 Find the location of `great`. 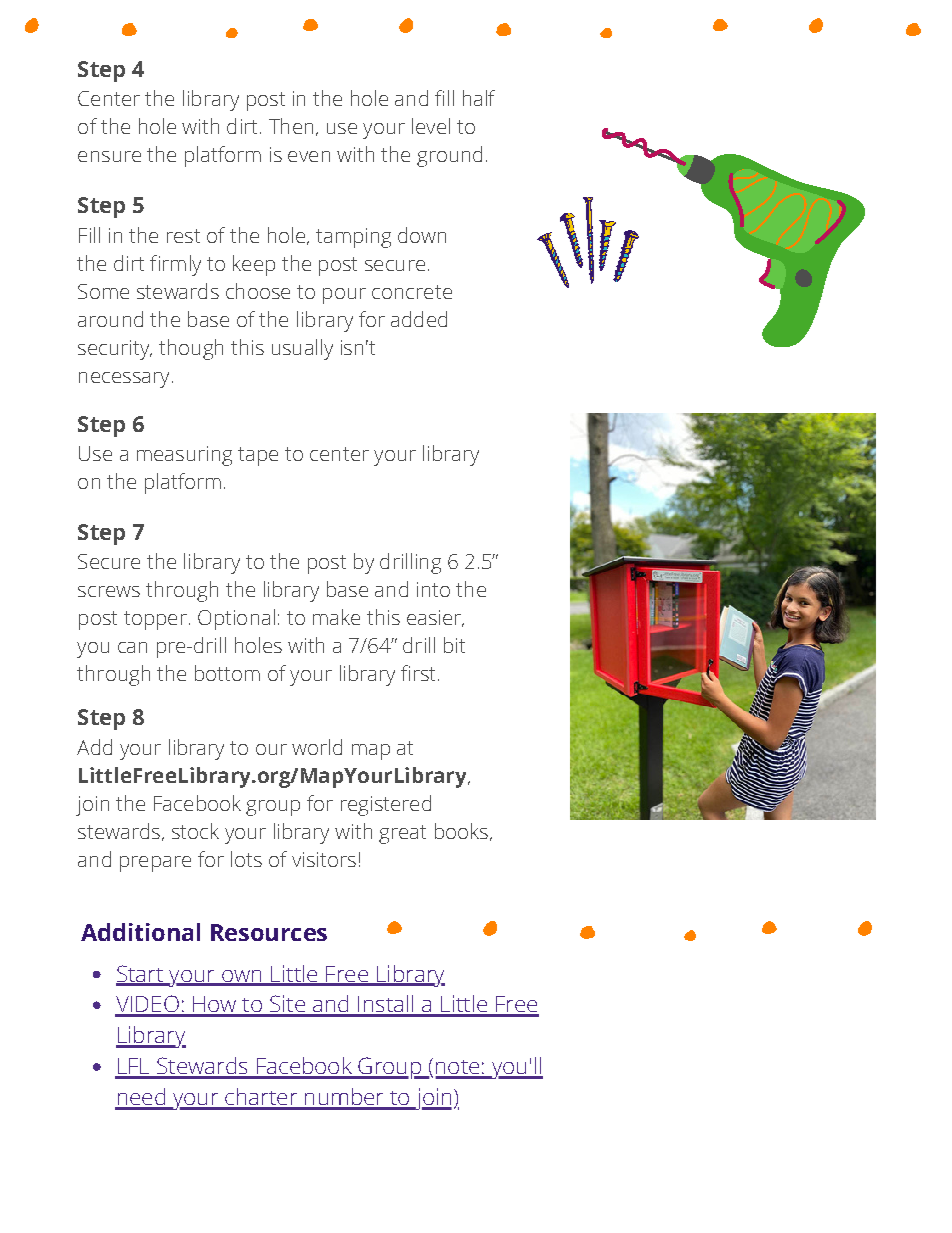

great is located at coordinates (402, 834).
